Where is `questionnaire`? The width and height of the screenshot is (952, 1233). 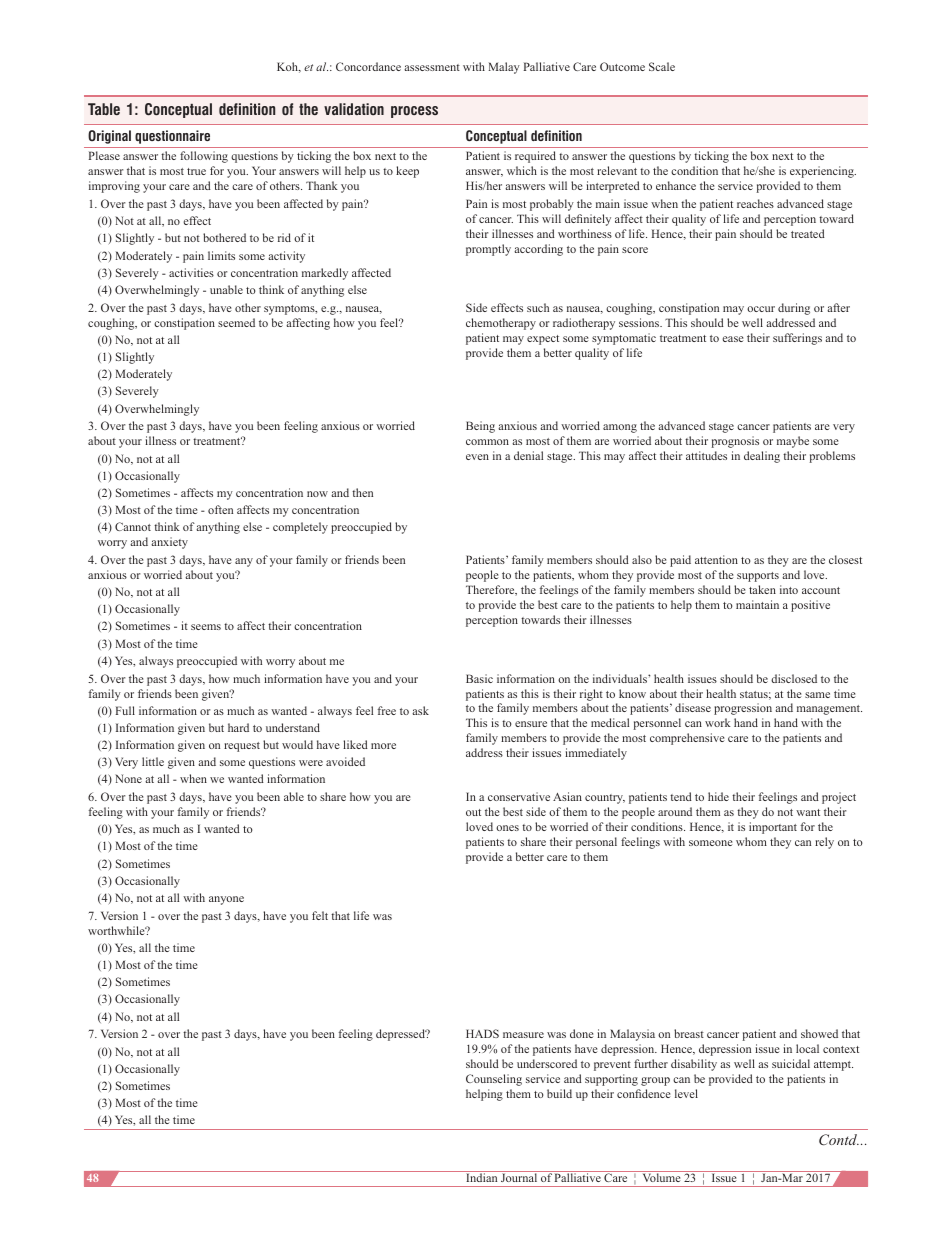
questionnaire is located at coordinates (172, 137).
